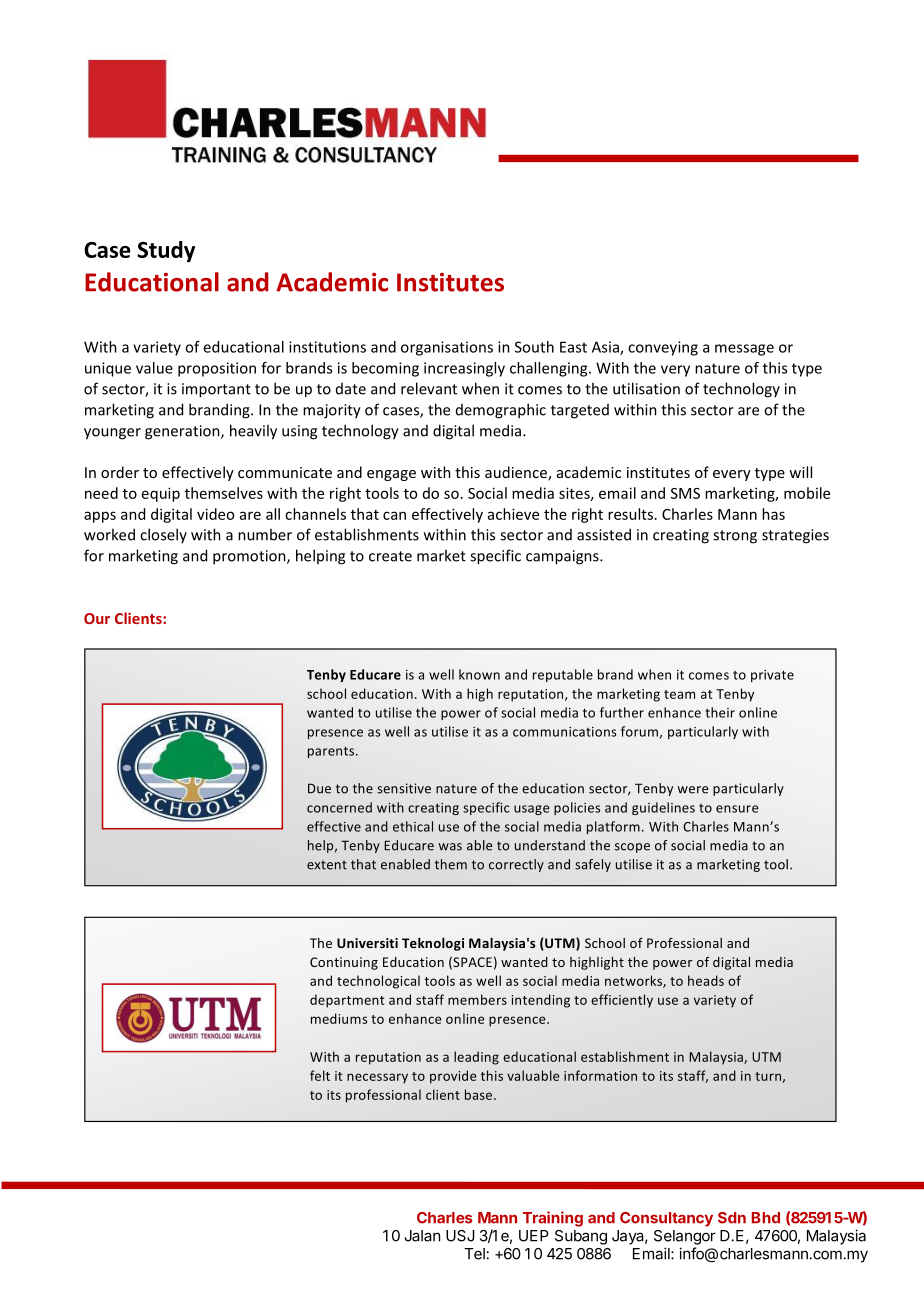  What do you see at coordinates (447, 348) in the document?
I see `organisations` at bounding box center [447, 348].
